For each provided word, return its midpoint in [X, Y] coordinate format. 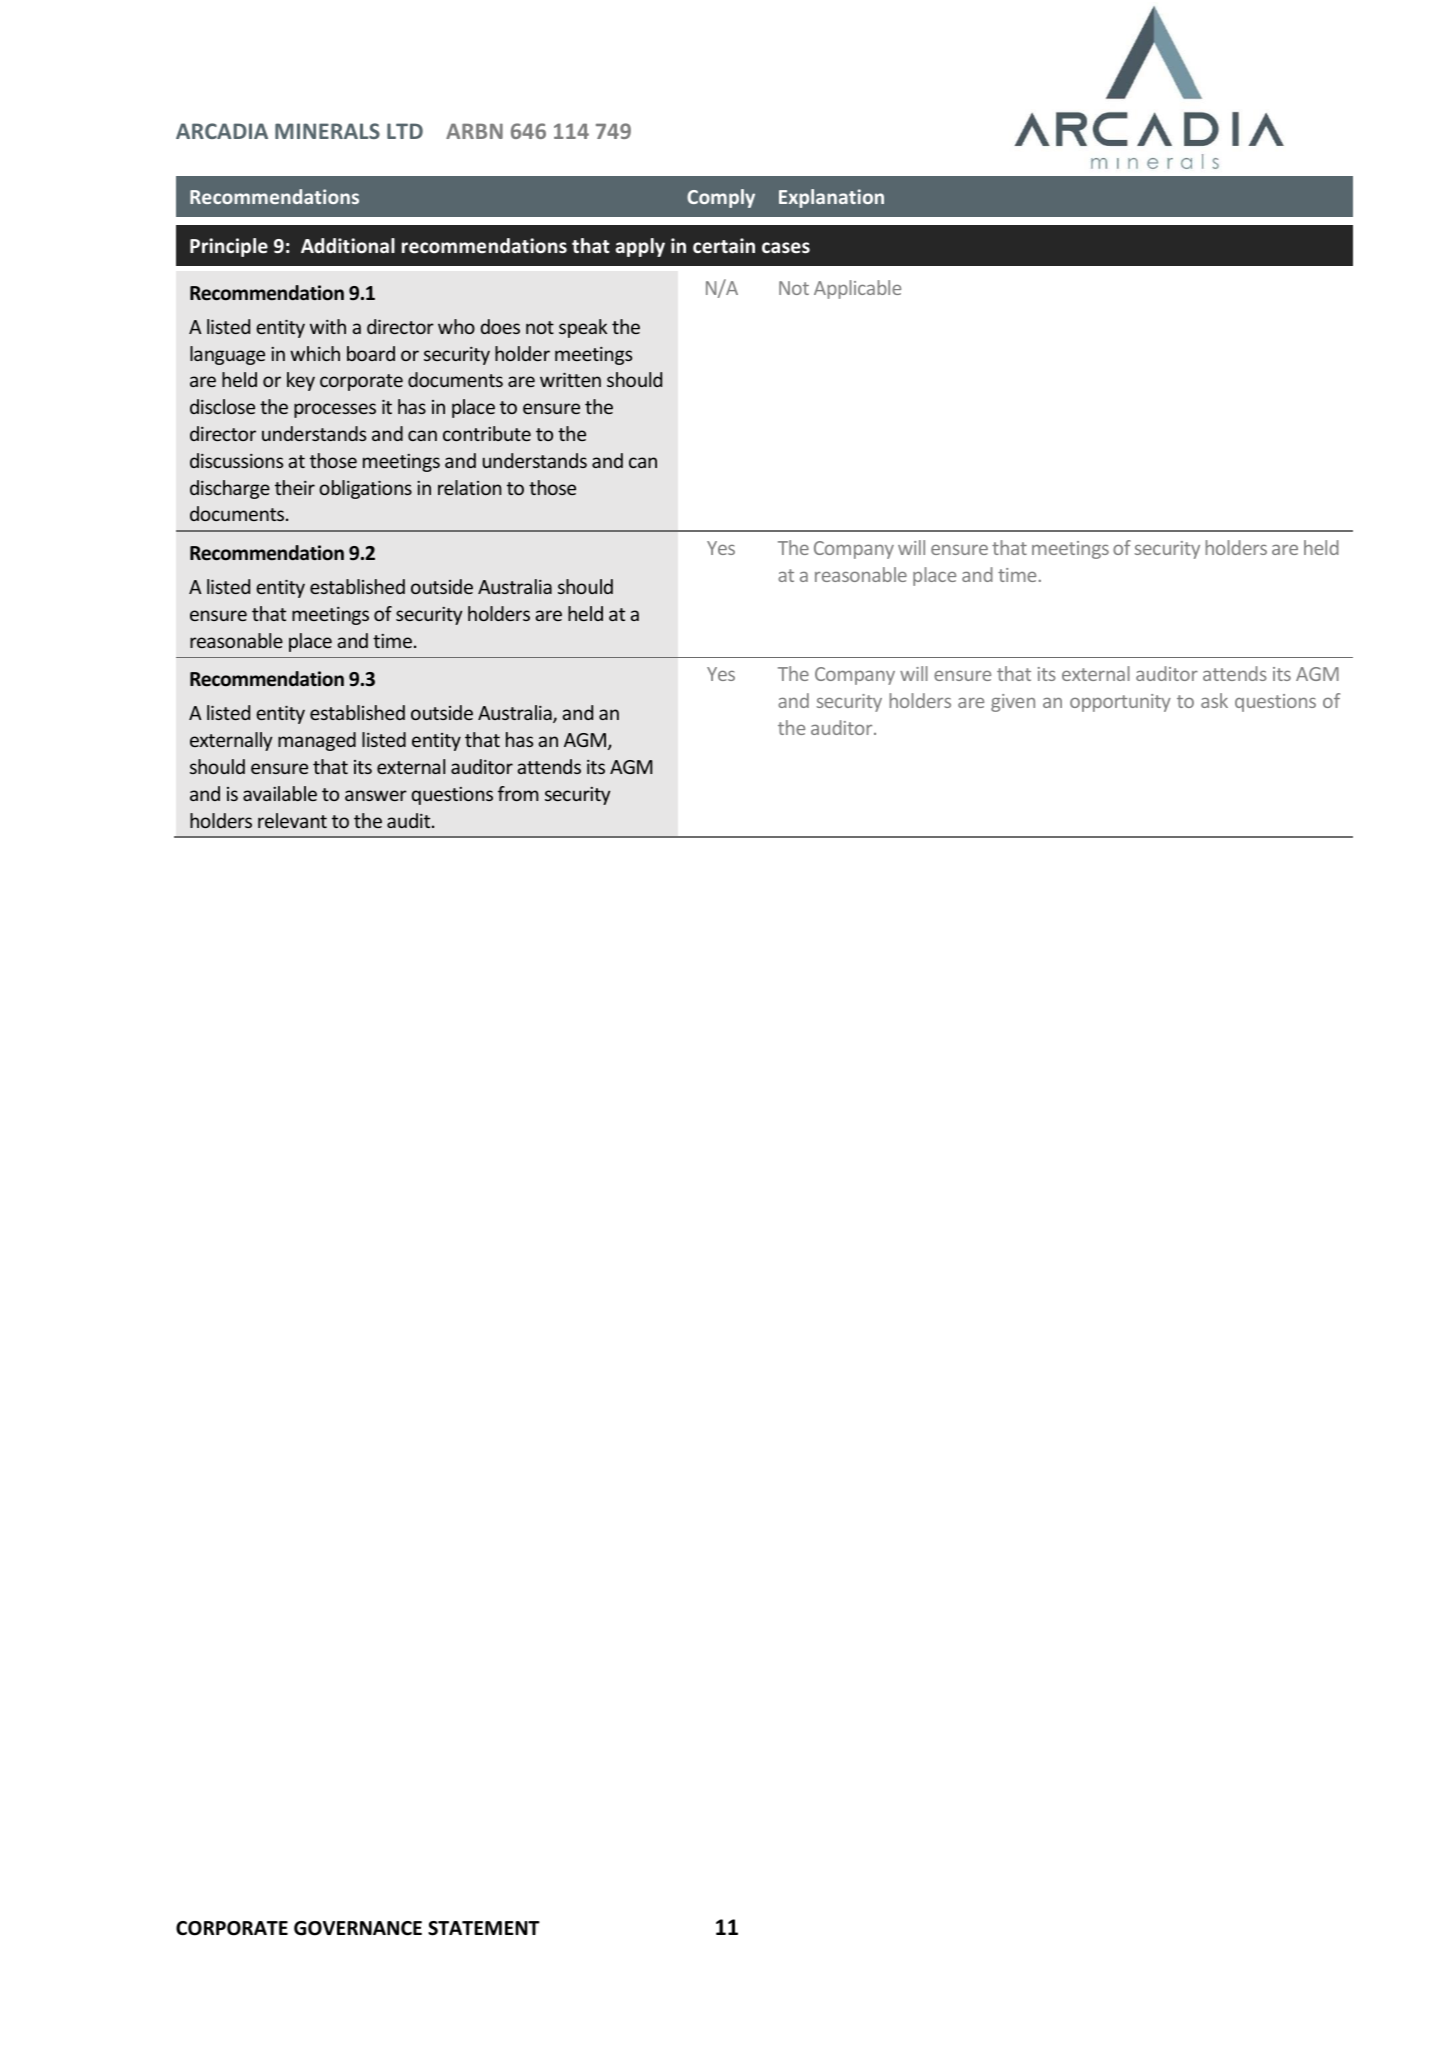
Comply [721, 198]
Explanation [831, 198]
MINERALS [327, 131]
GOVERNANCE [358, 1928]
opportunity [1120, 703]
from [518, 793]
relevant [292, 820]
